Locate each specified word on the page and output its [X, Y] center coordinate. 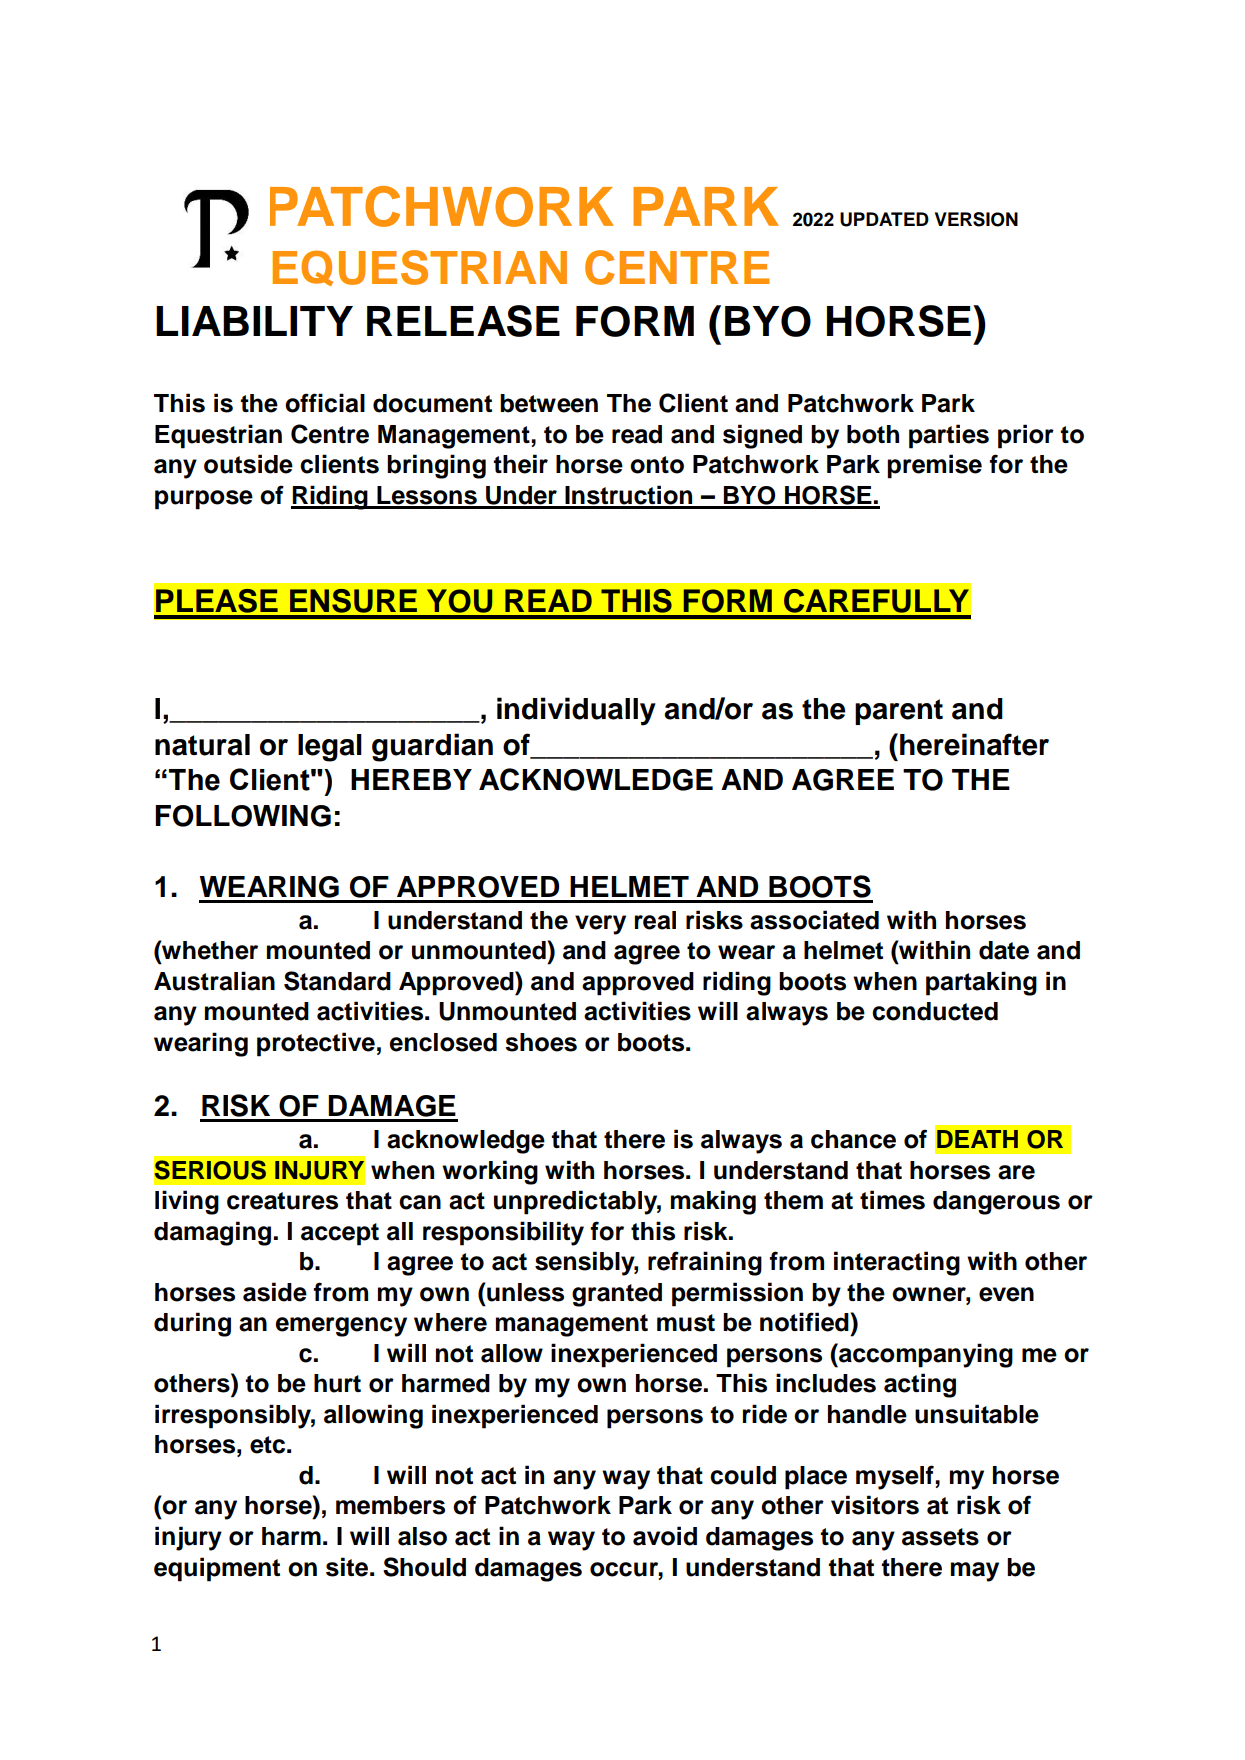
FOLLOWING [243, 816]
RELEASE [463, 321]
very [600, 925]
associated [814, 920]
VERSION [976, 219]
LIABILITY [254, 321]
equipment [217, 1569]
